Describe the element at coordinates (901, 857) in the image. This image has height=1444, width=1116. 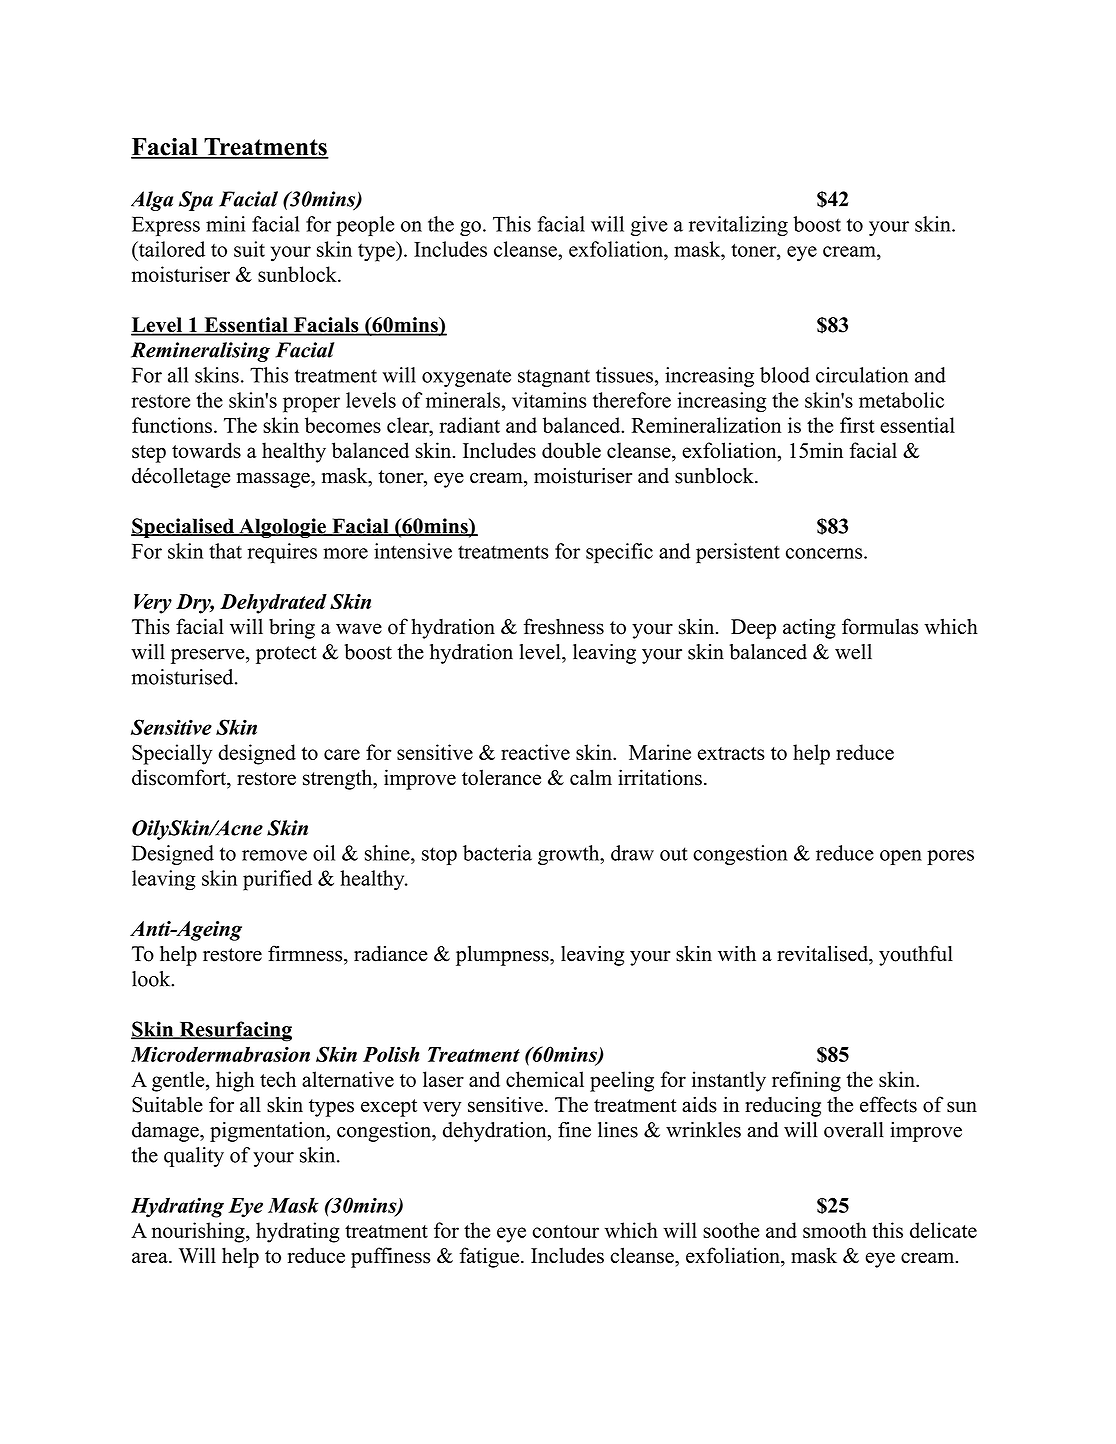
I see `open` at that location.
